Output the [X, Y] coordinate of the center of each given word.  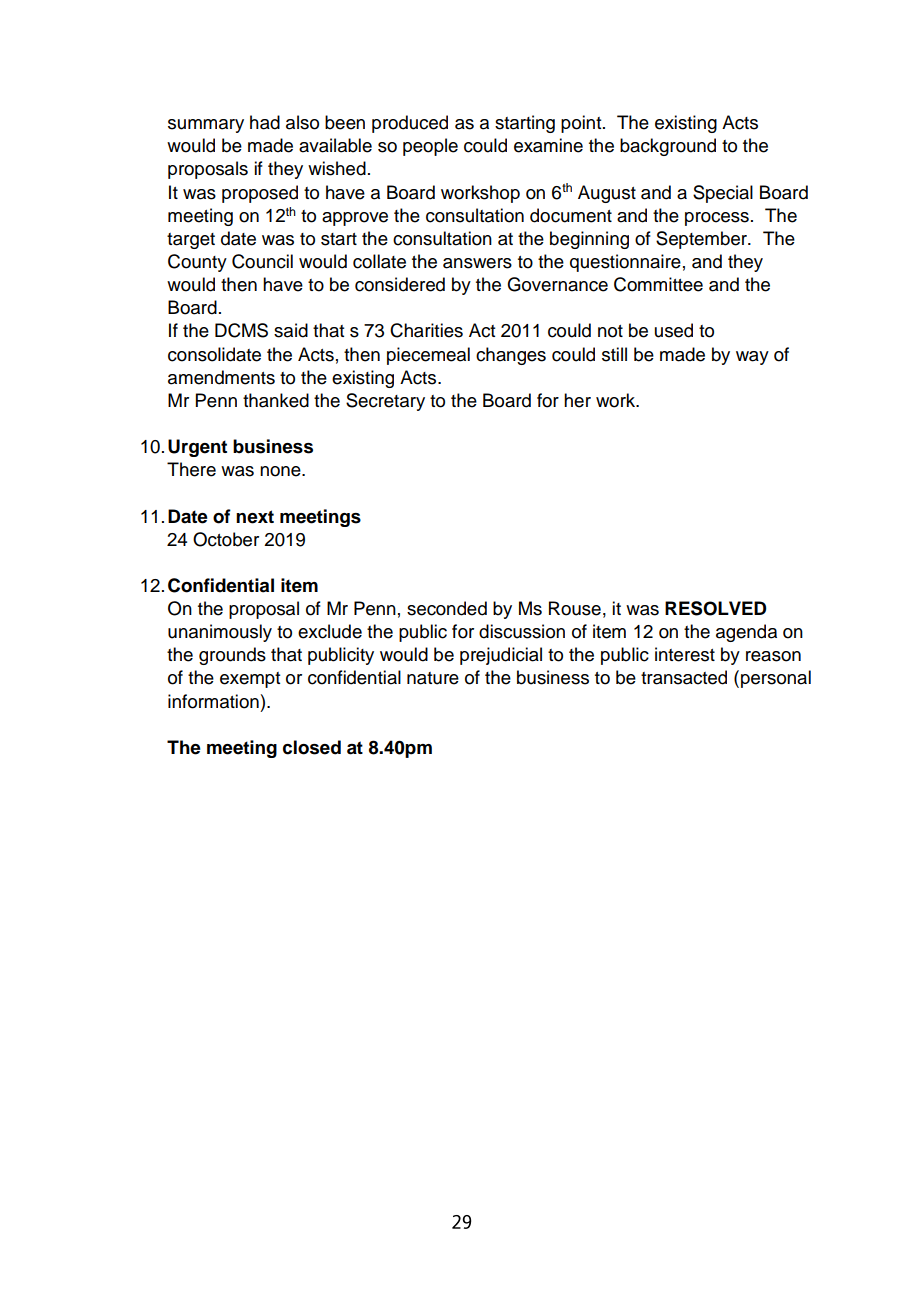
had [265, 122]
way [752, 358]
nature [433, 678]
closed [312, 747]
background [668, 147]
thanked [276, 400]
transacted [684, 677]
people [430, 147]
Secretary [385, 402]
